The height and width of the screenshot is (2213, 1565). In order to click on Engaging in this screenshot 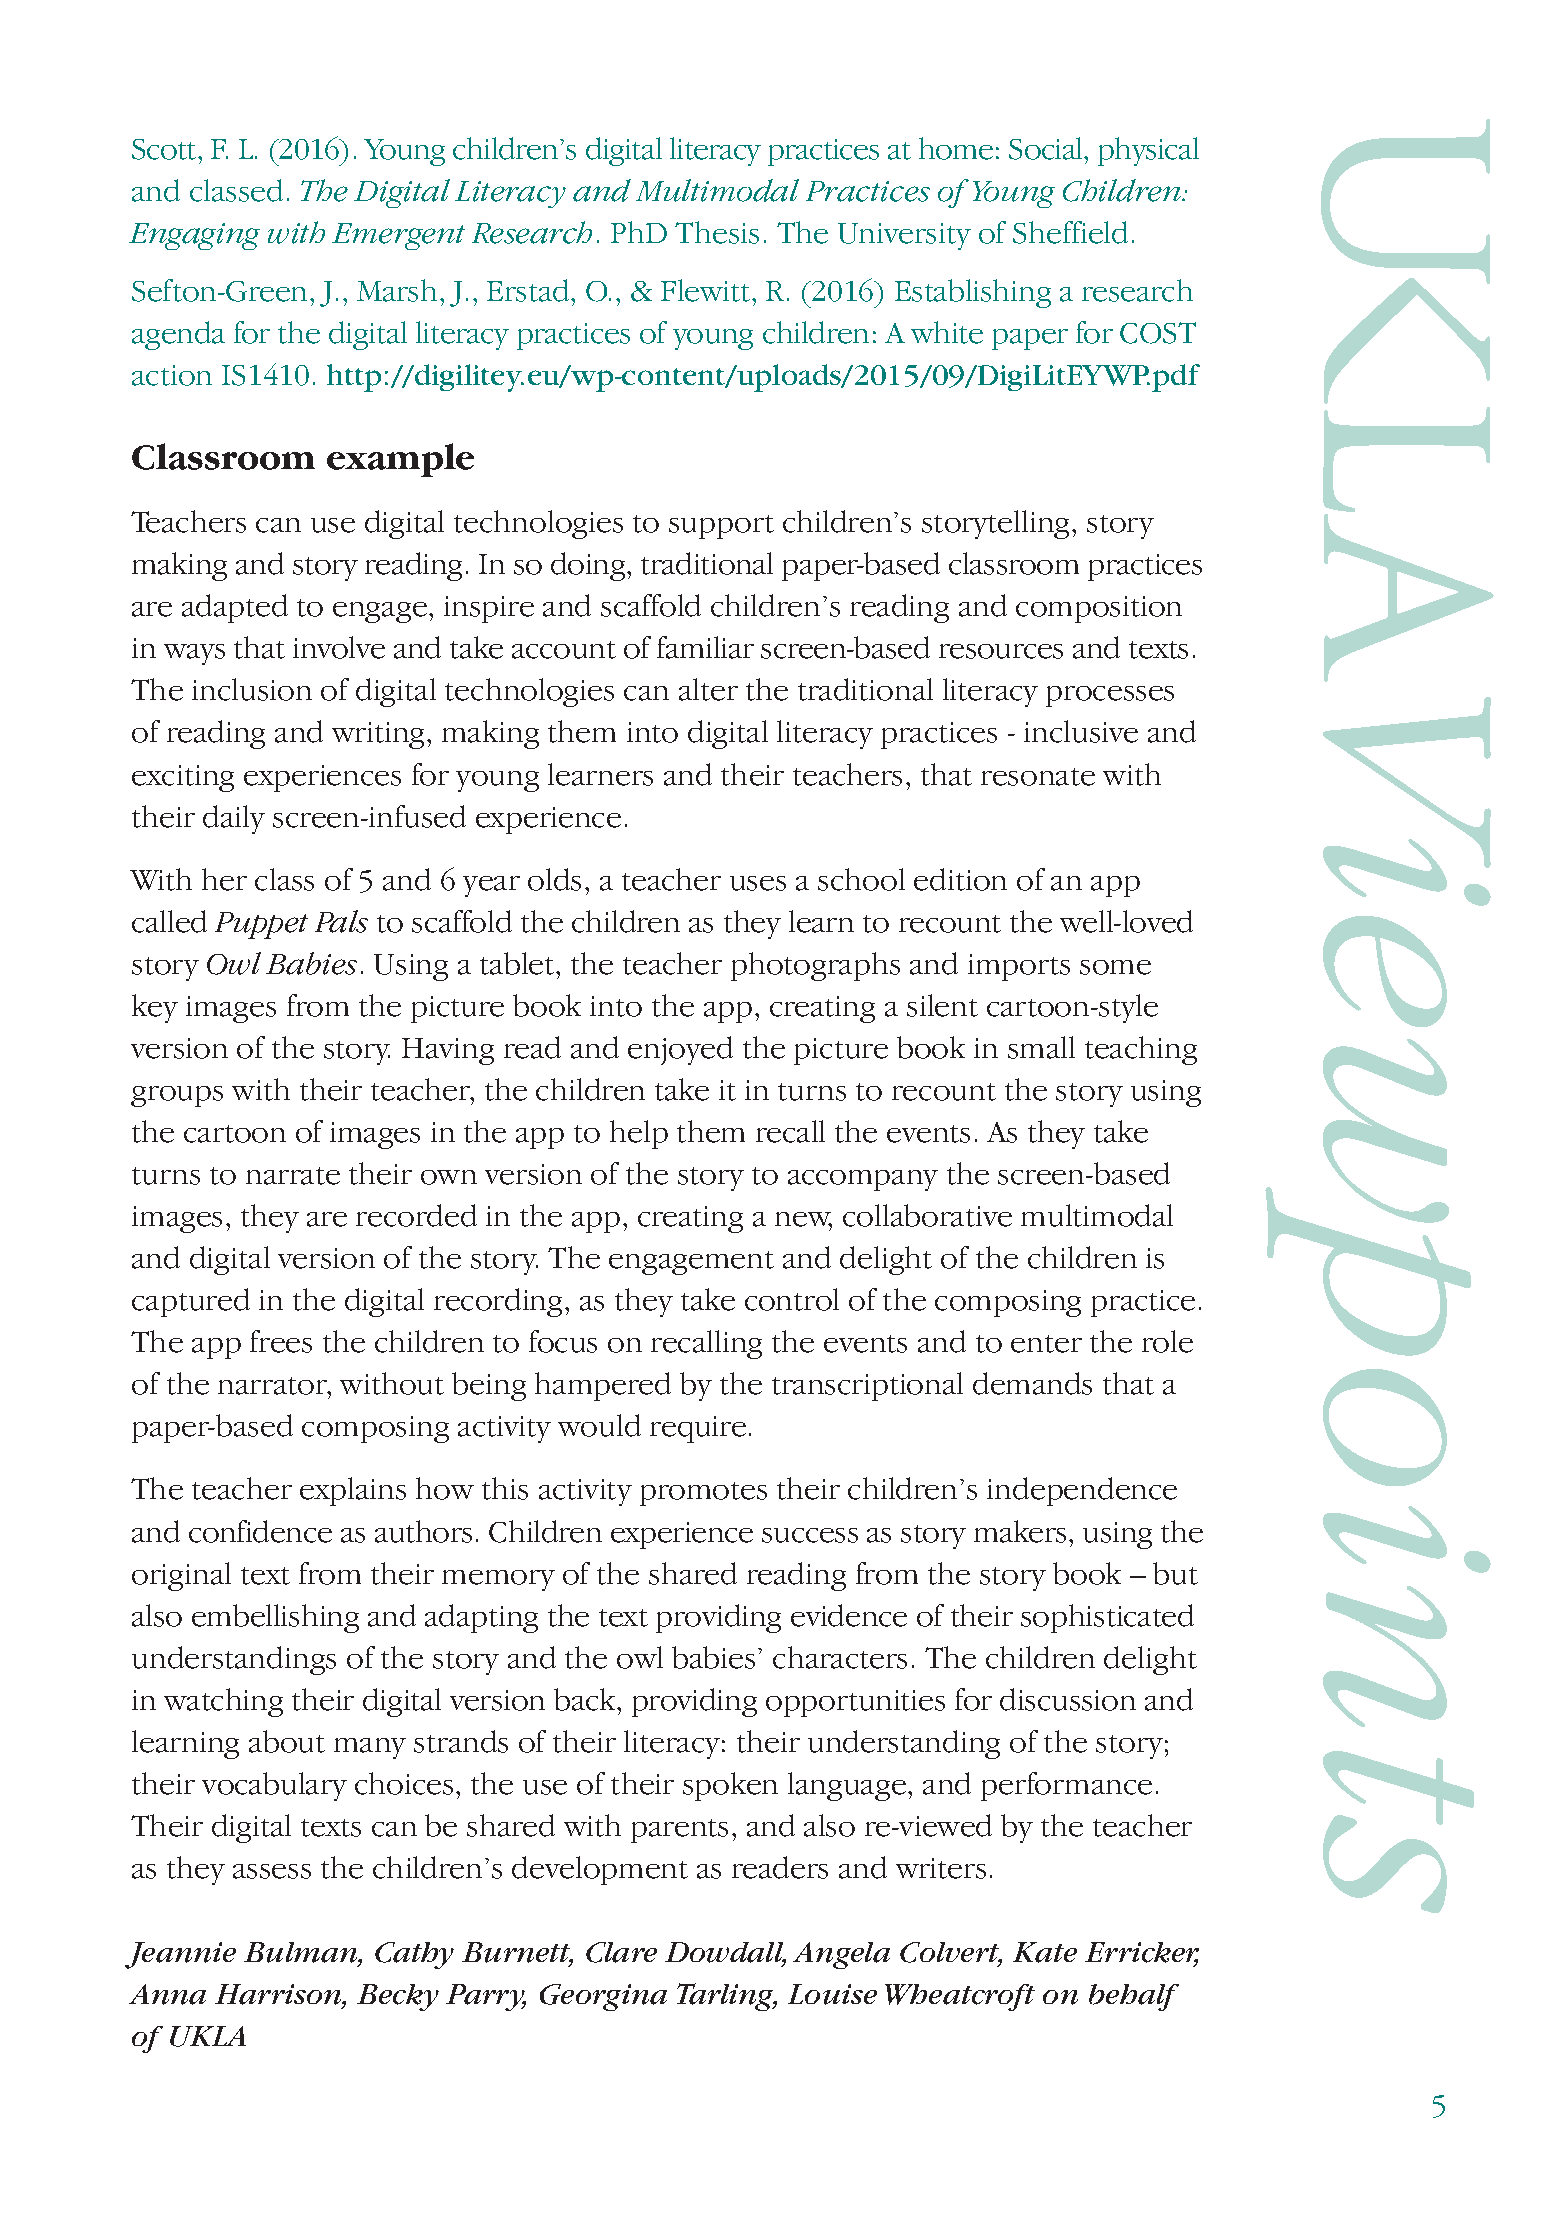, I will do `click(194, 236)`.
